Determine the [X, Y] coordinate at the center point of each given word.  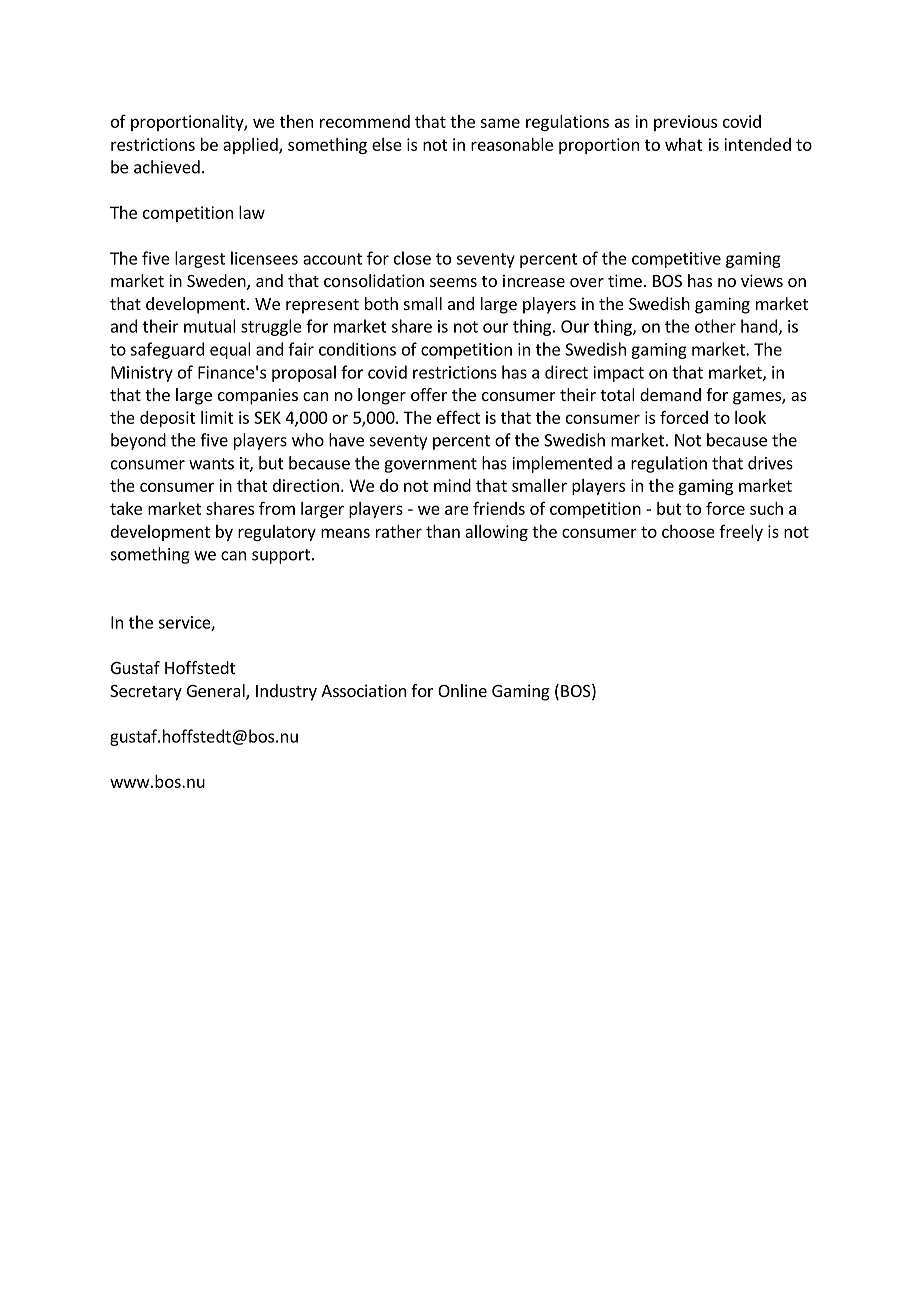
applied [251, 146]
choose [688, 531]
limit [217, 417]
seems [453, 282]
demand [670, 394]
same [500, 123]
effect [458, 417]
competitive [676, 260]
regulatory [277, 533]
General [217, 692]
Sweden [217, 282]
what [684, 144]
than [443, 531]
